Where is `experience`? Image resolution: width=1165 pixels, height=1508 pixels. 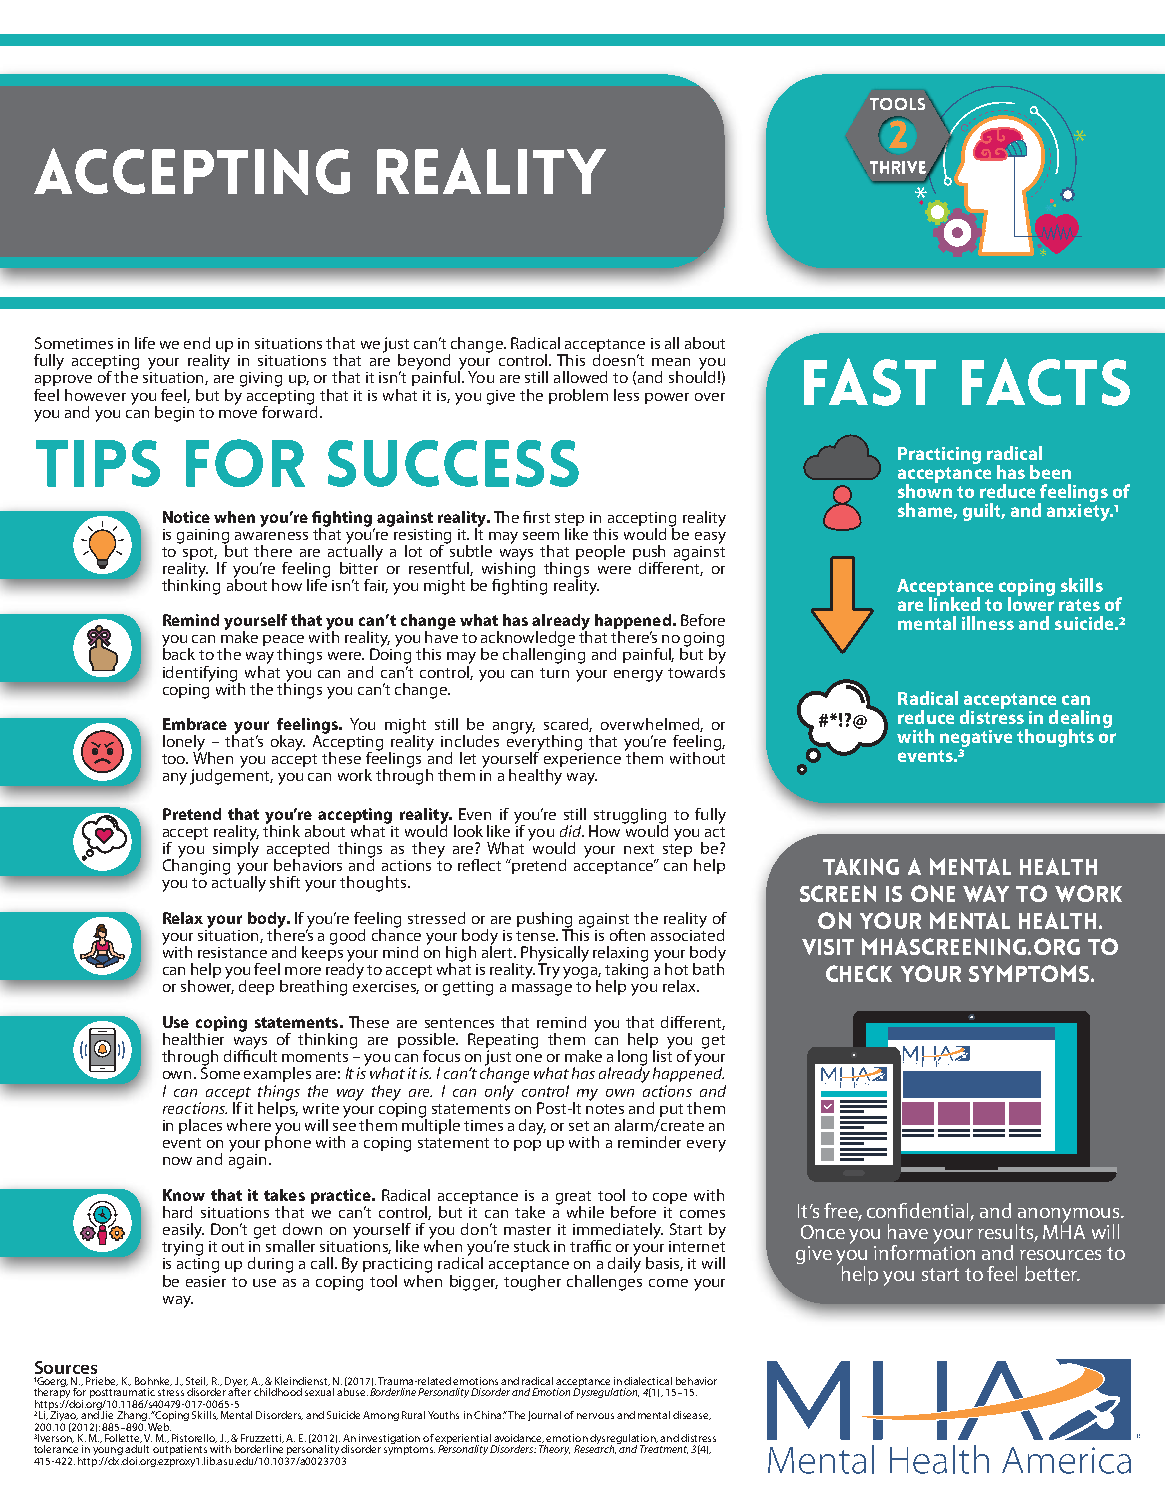
experience is located at coordinates (582, 760).
